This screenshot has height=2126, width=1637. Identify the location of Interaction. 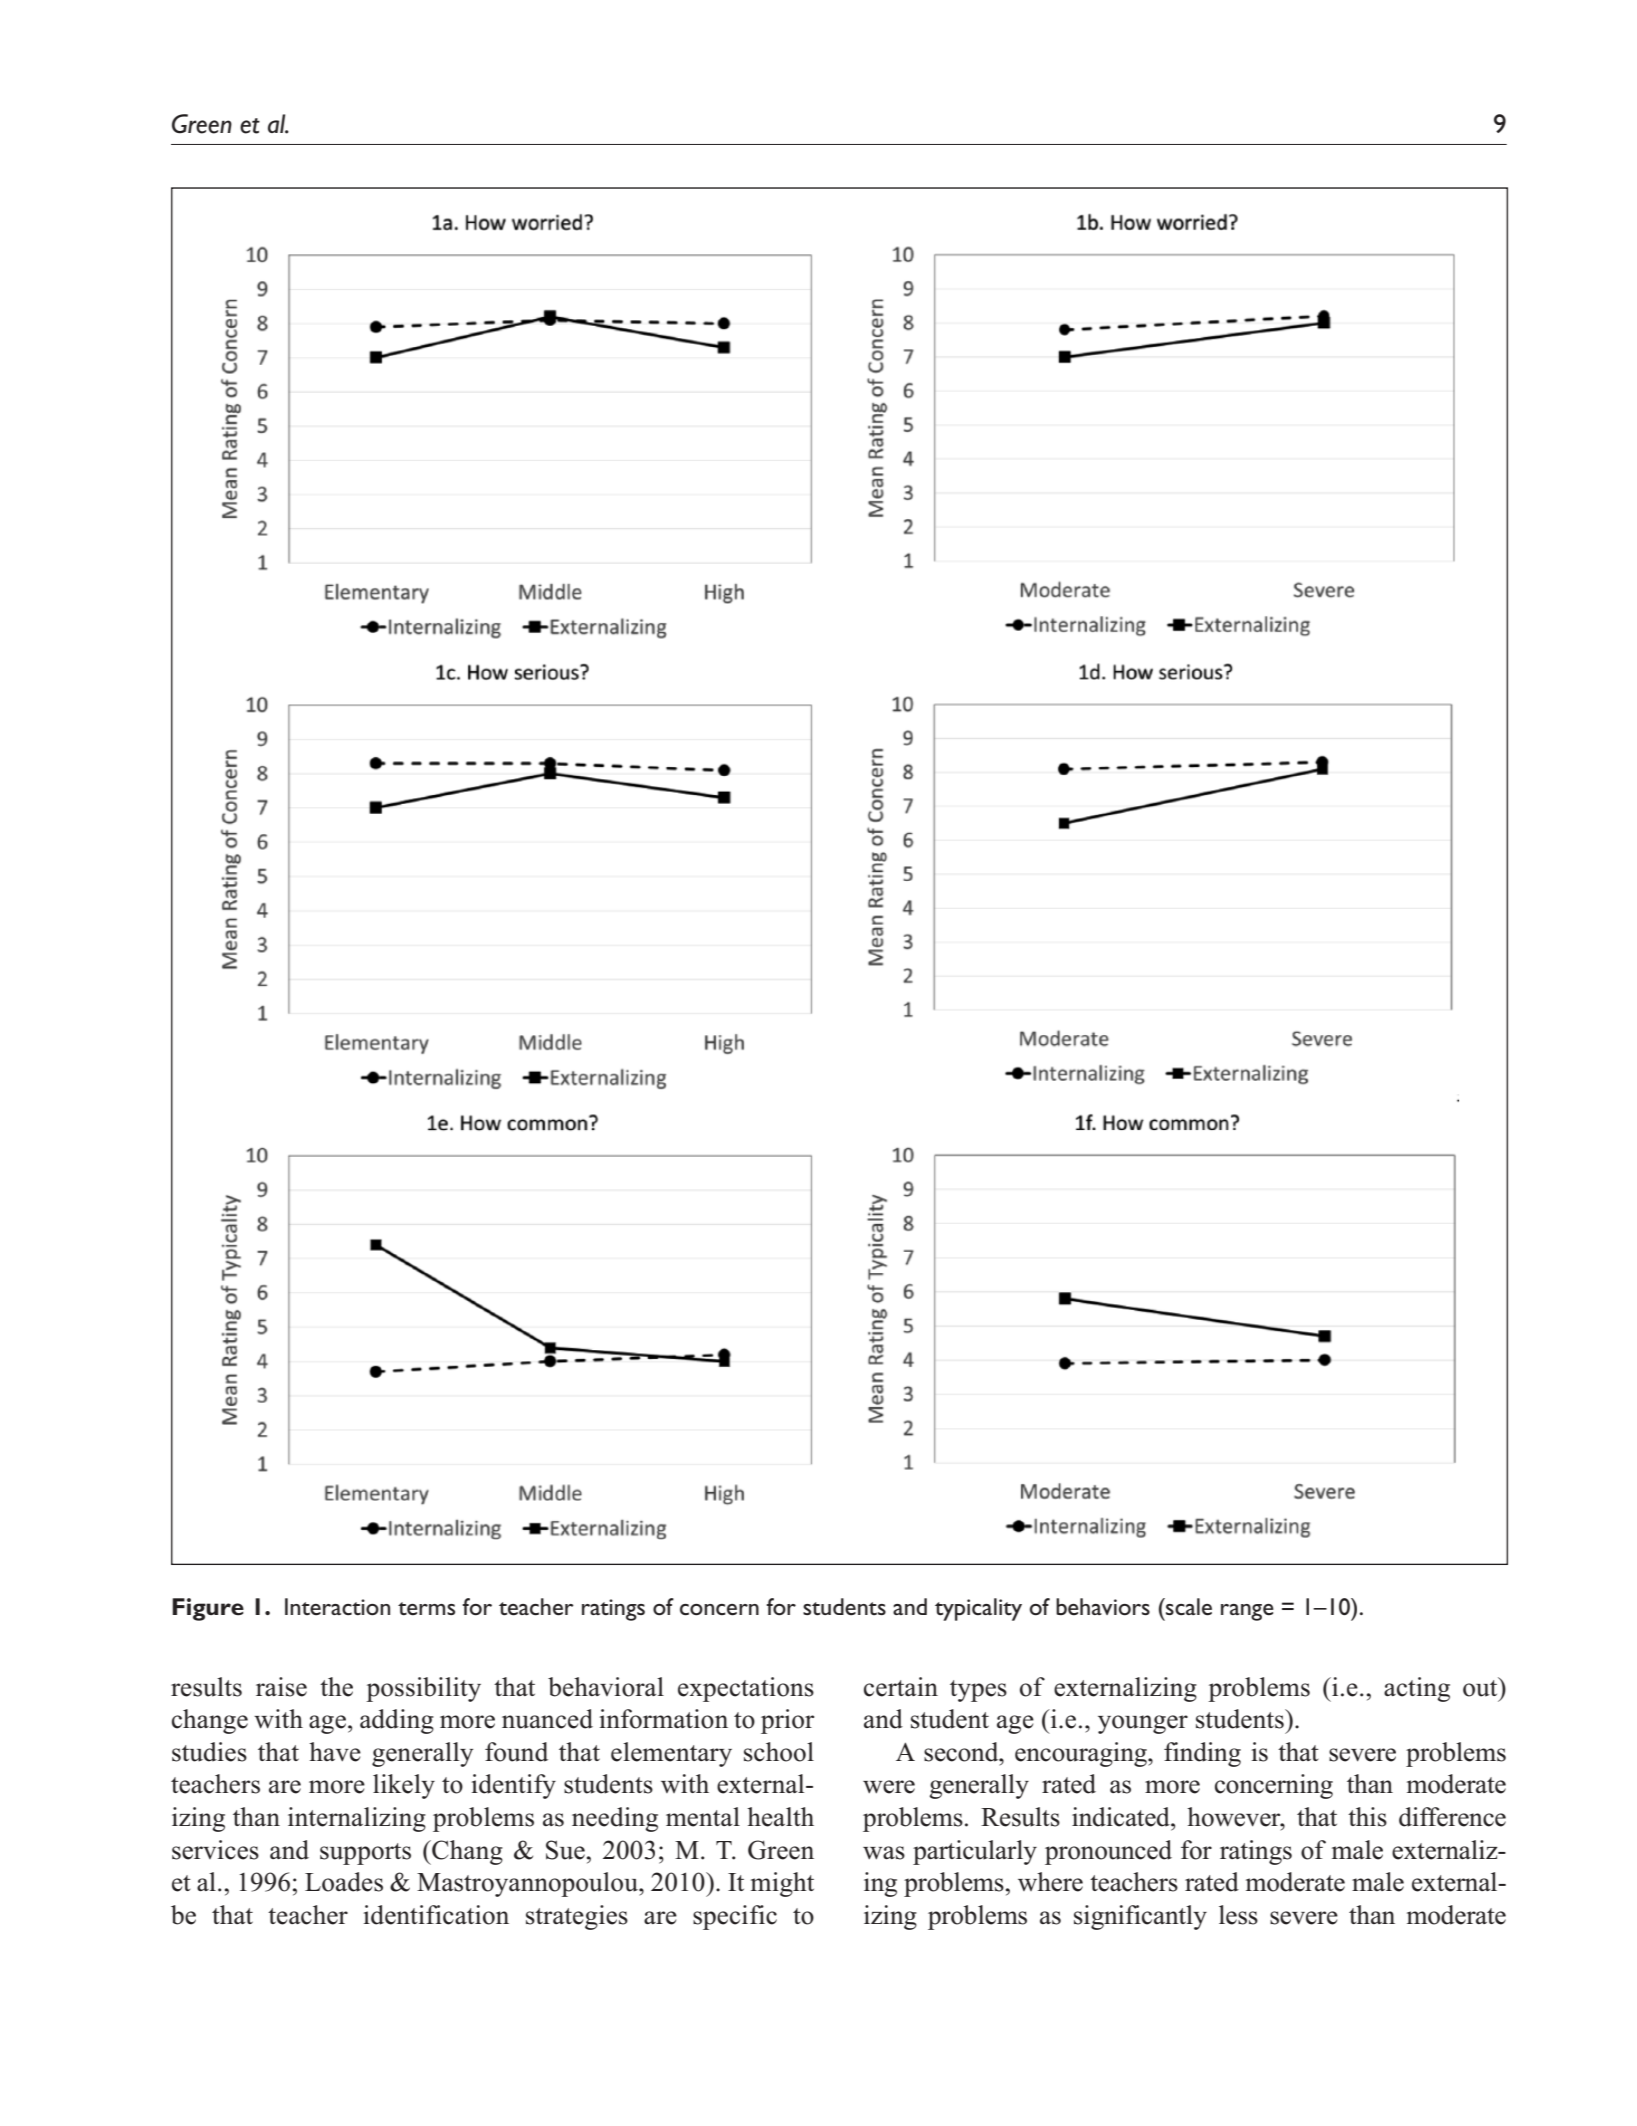
(337, 1607).
